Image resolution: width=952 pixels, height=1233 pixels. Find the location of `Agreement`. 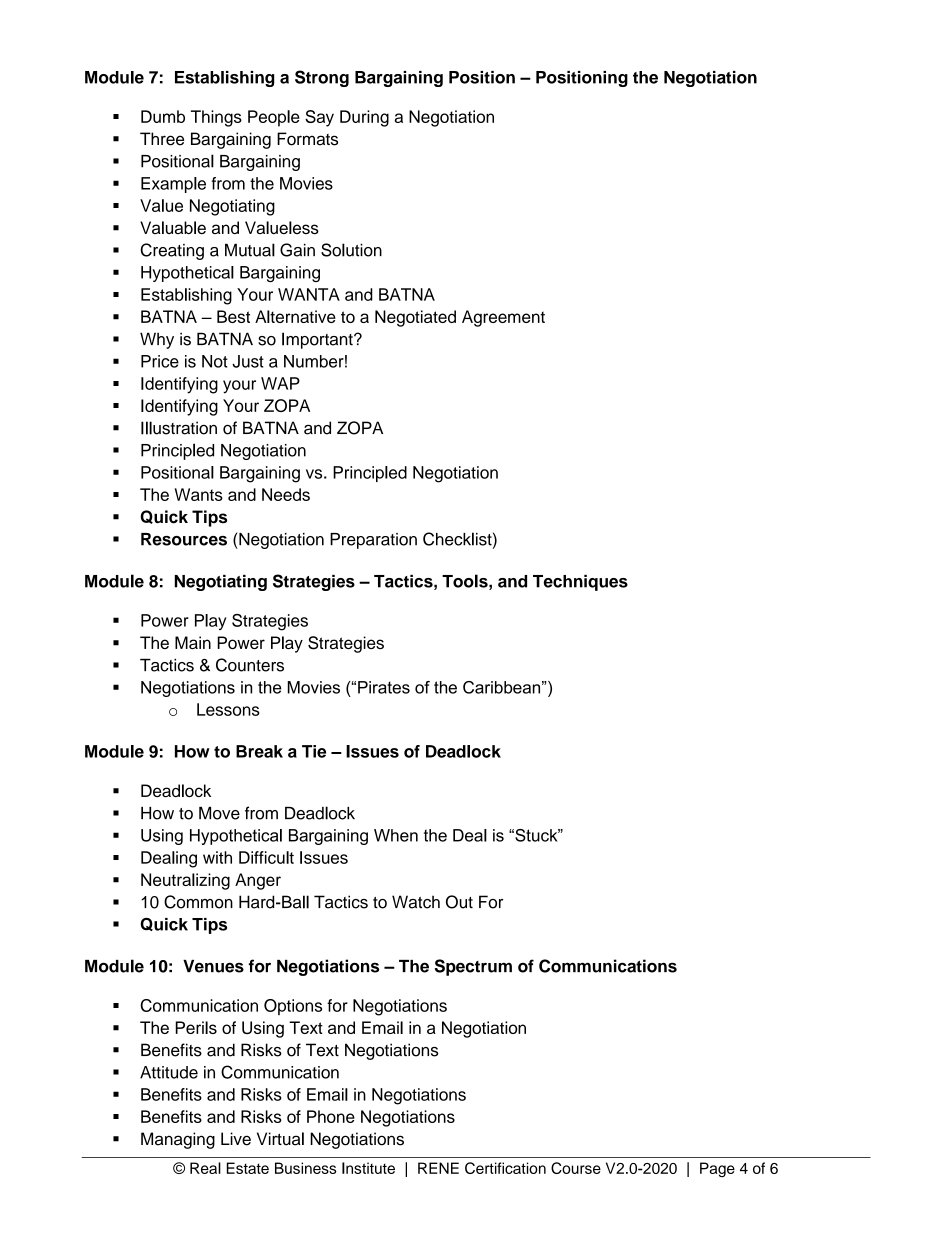

Agreement is located at coordinates (503, 318).
